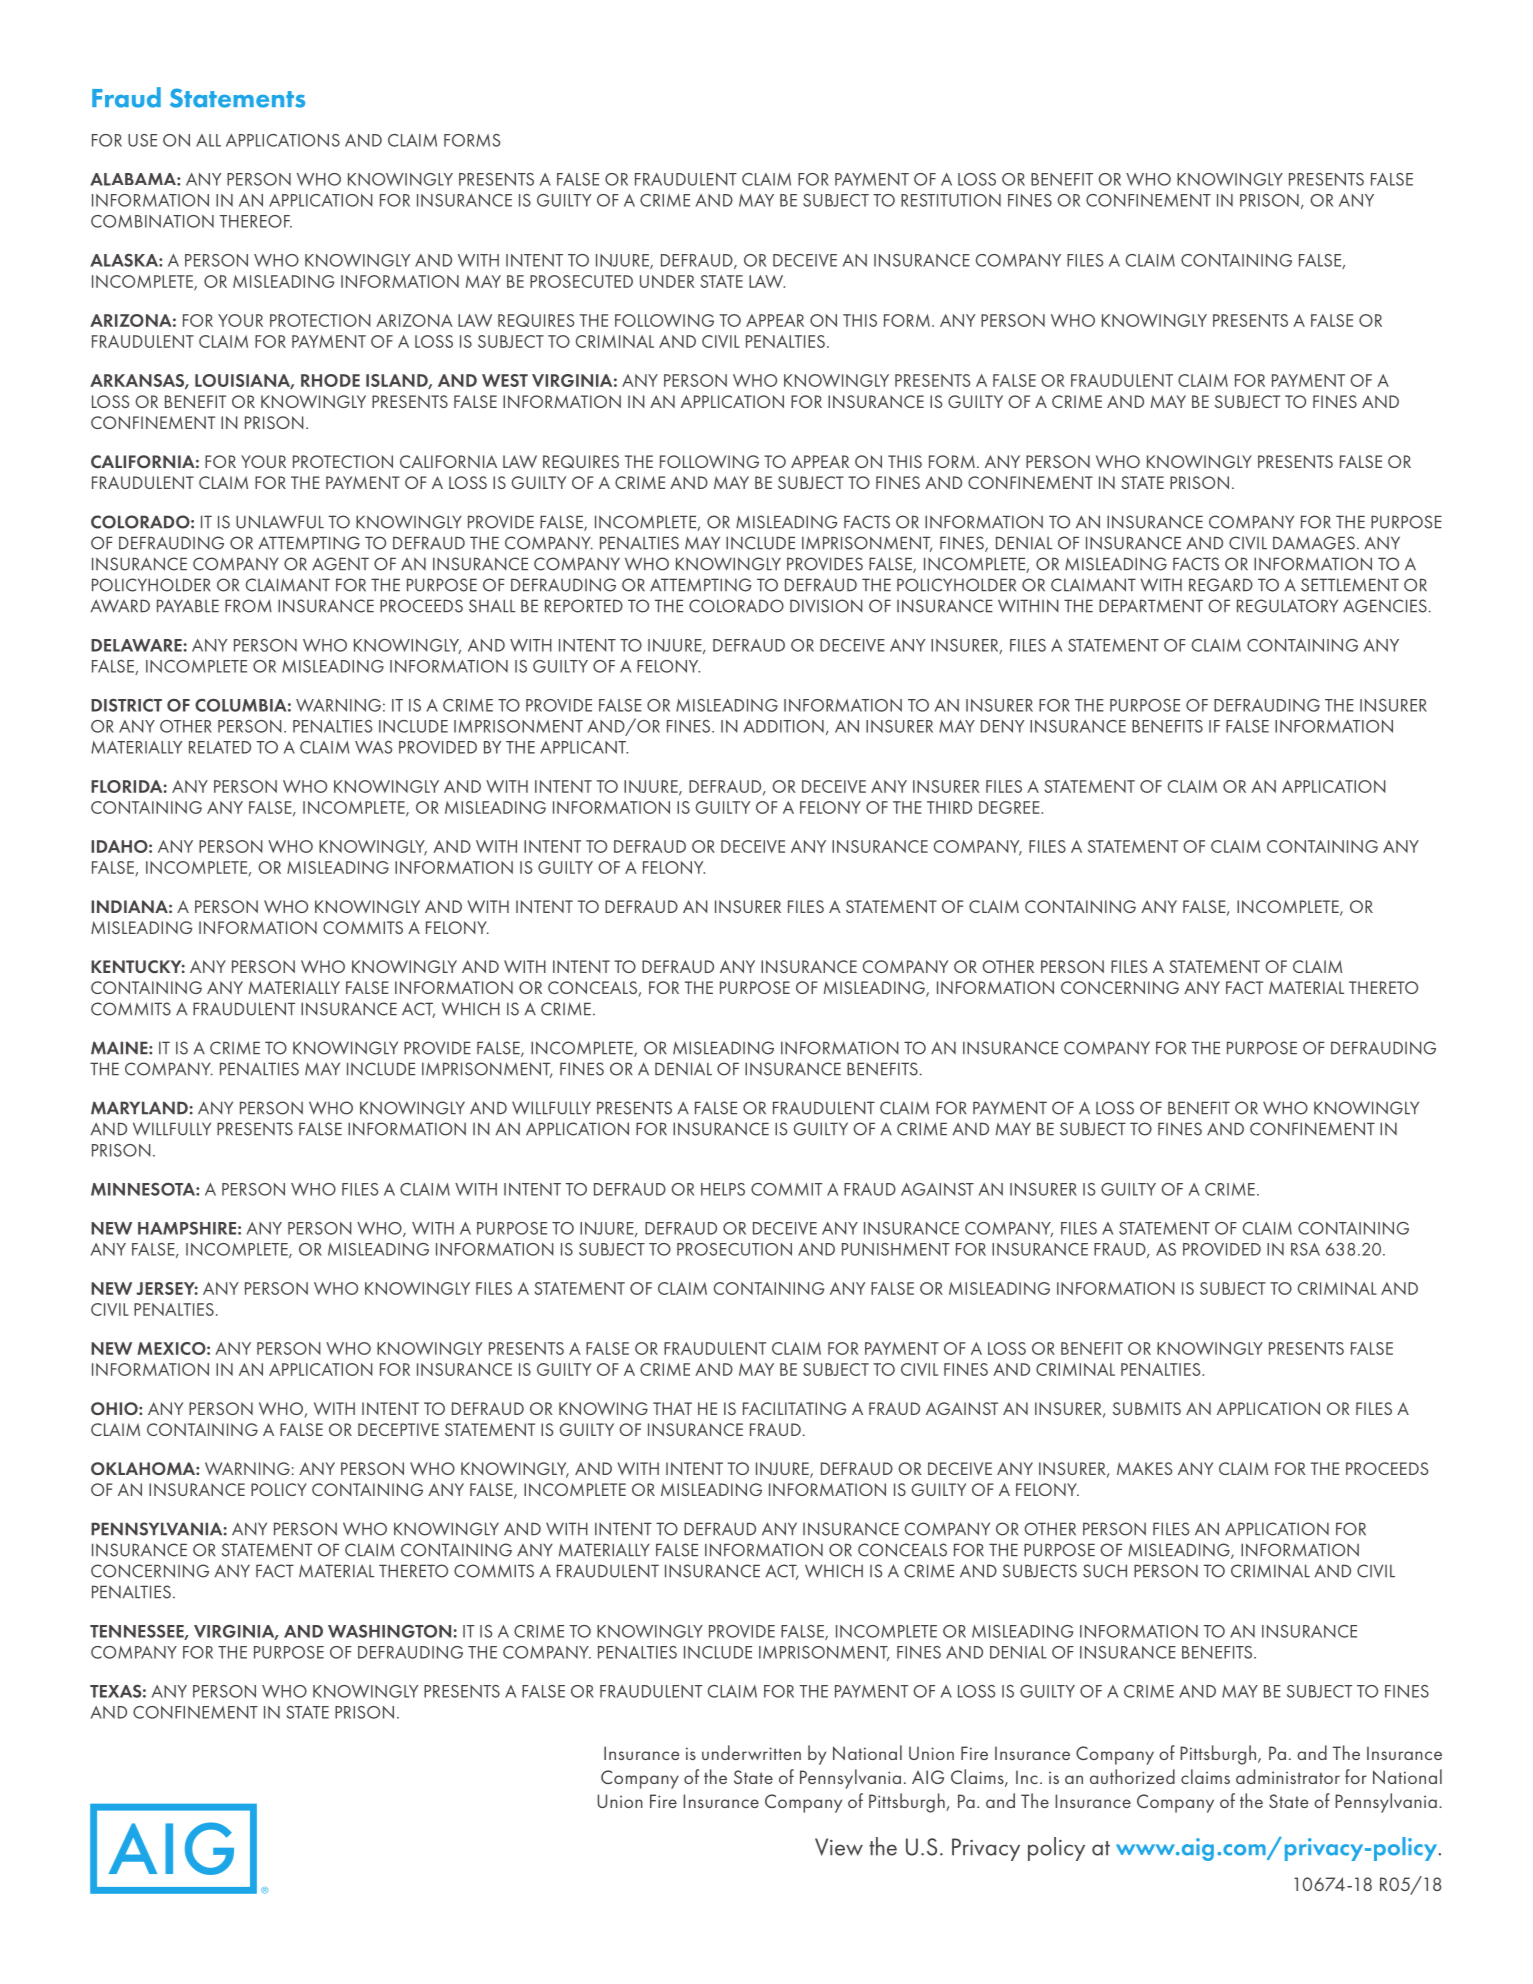 This screenshot has width=1533, height=1984. What do you see at coordinates (139, 1107) in the screenshot?
I see `MARYLAND` at bounding box center [139, 1107].
